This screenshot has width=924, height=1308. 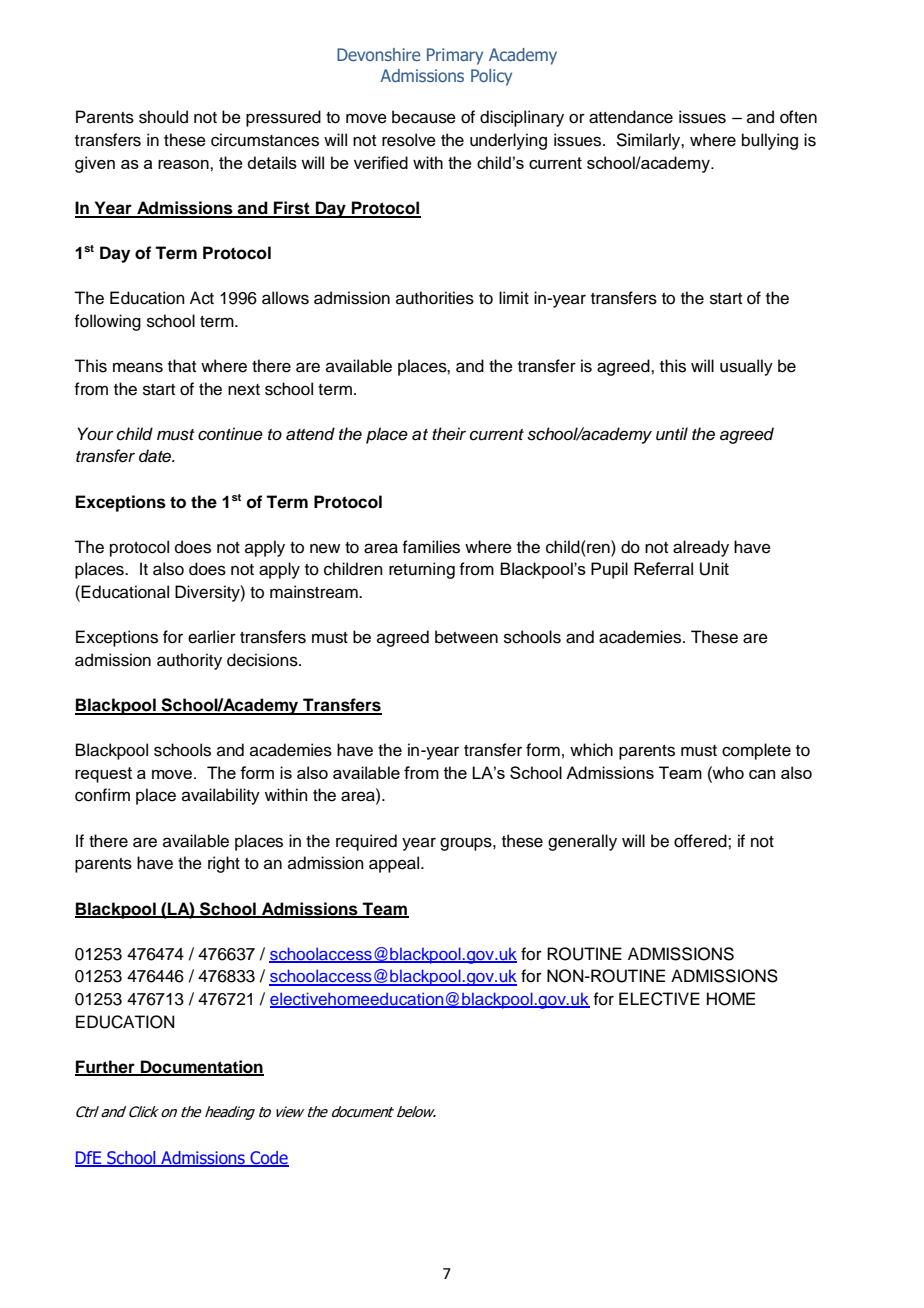 What do you see at coordinates (212, 637) in the screenshot?
I see `earlier` at bounding box center [212, 637].
